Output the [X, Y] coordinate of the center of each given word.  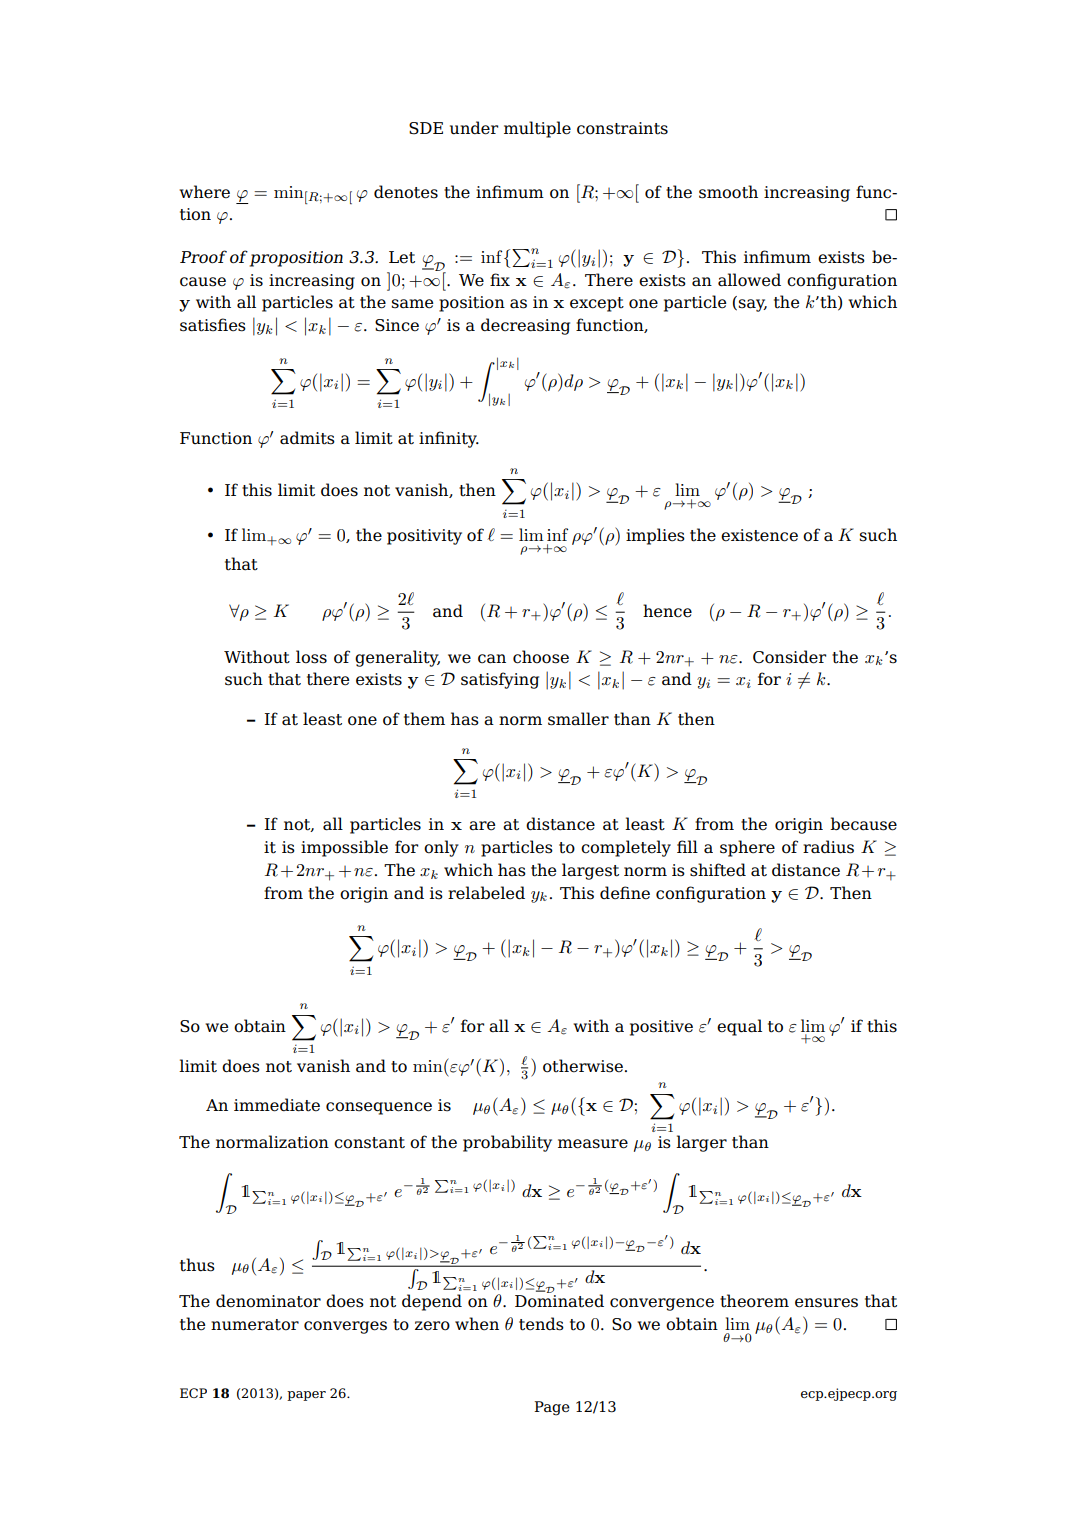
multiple [537, 129]
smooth [728, 192]
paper [306, 1396]
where [204, 192]
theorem [754, 1301]
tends [541, 1324]
